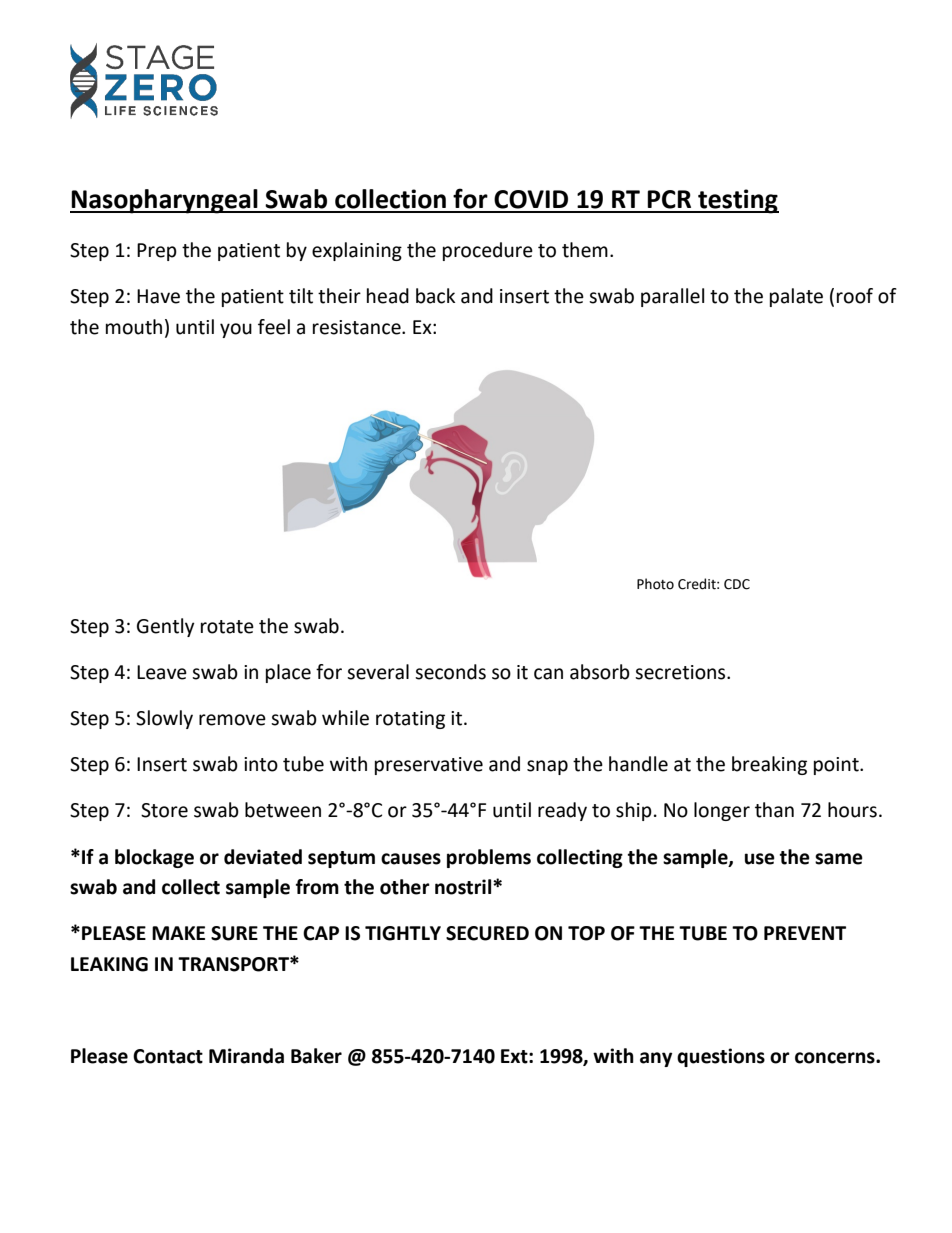  Describe the element at coordinates (450, 672) in the screenshot. I see `seconds` at that location.
